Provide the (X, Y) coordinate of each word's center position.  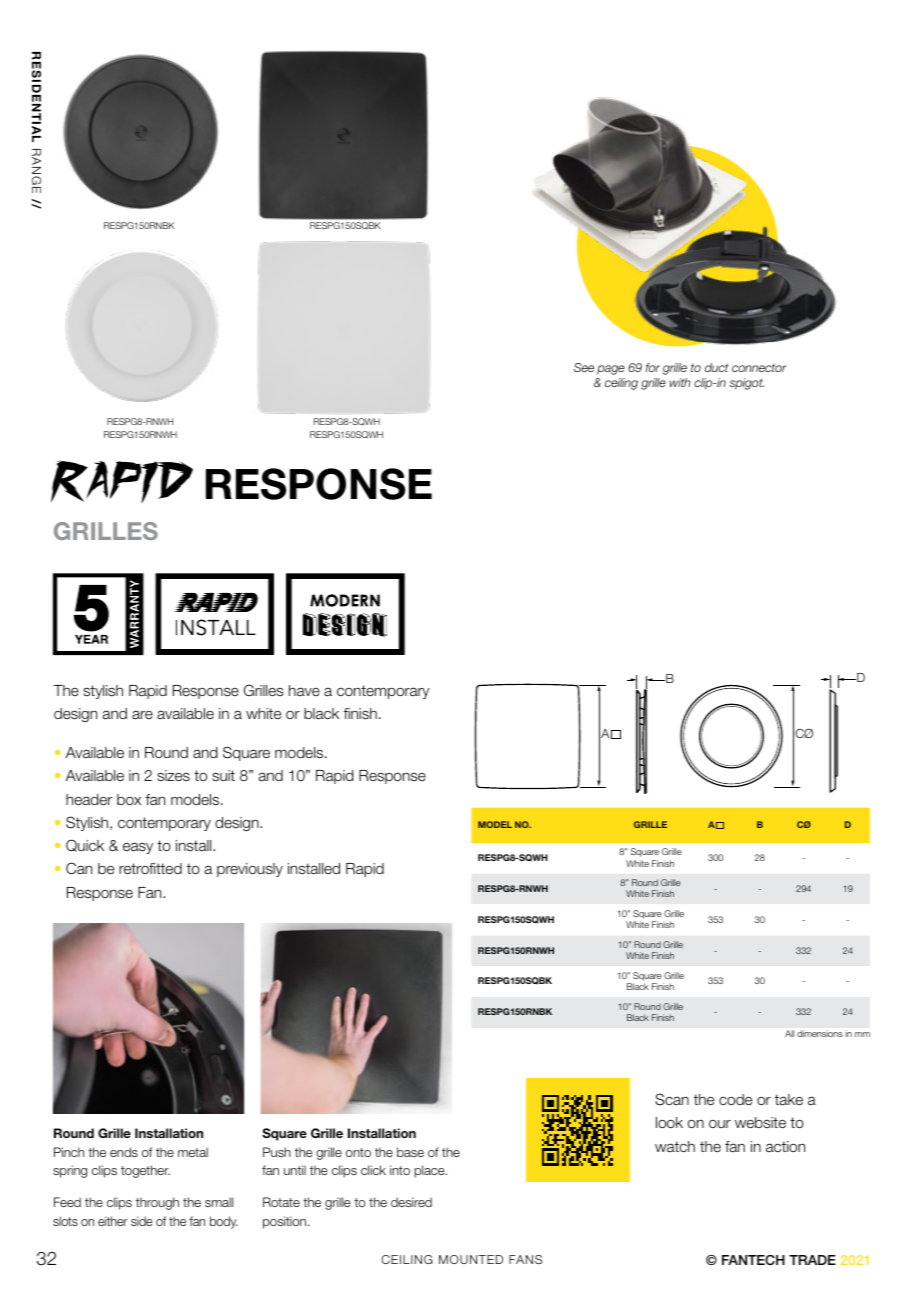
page (611, 370)
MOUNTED (471, 1259)
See (584, 367)
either (113, 1221)
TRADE (812, 1260)
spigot (747, 384)
